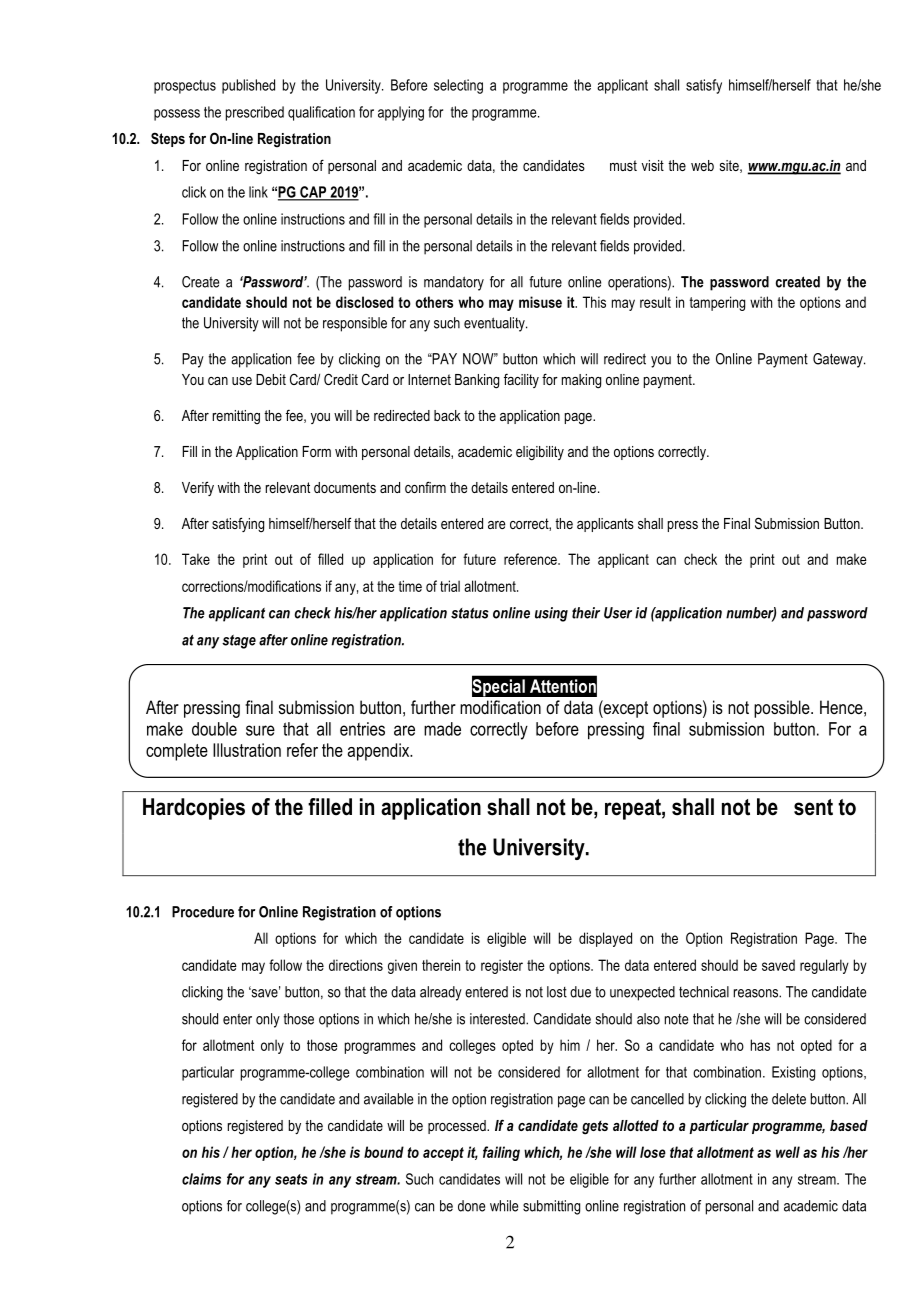  I want to click on seats, so click(291, 1179).
